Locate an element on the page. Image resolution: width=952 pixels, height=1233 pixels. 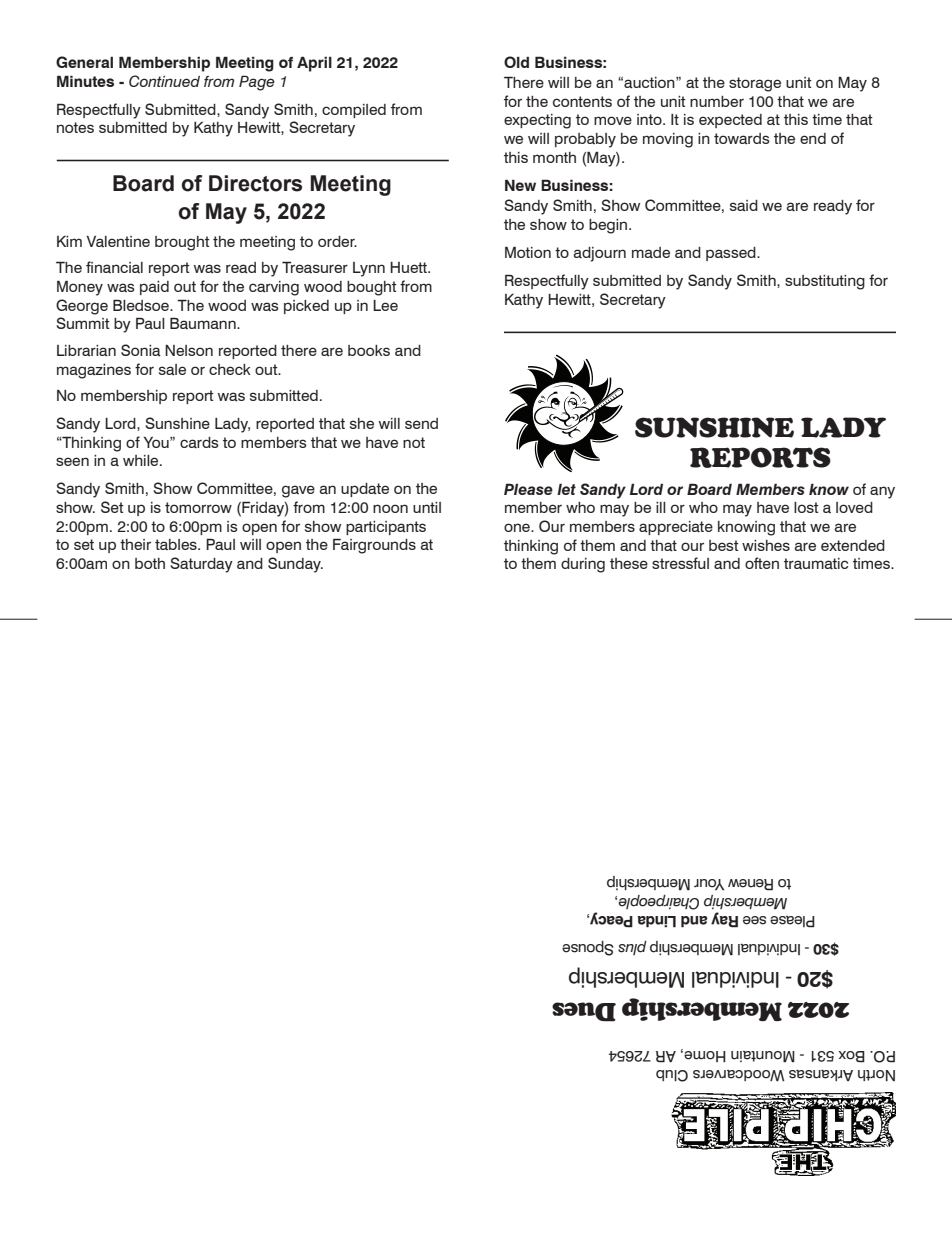
wishes is located at coordinates (766, 545).
